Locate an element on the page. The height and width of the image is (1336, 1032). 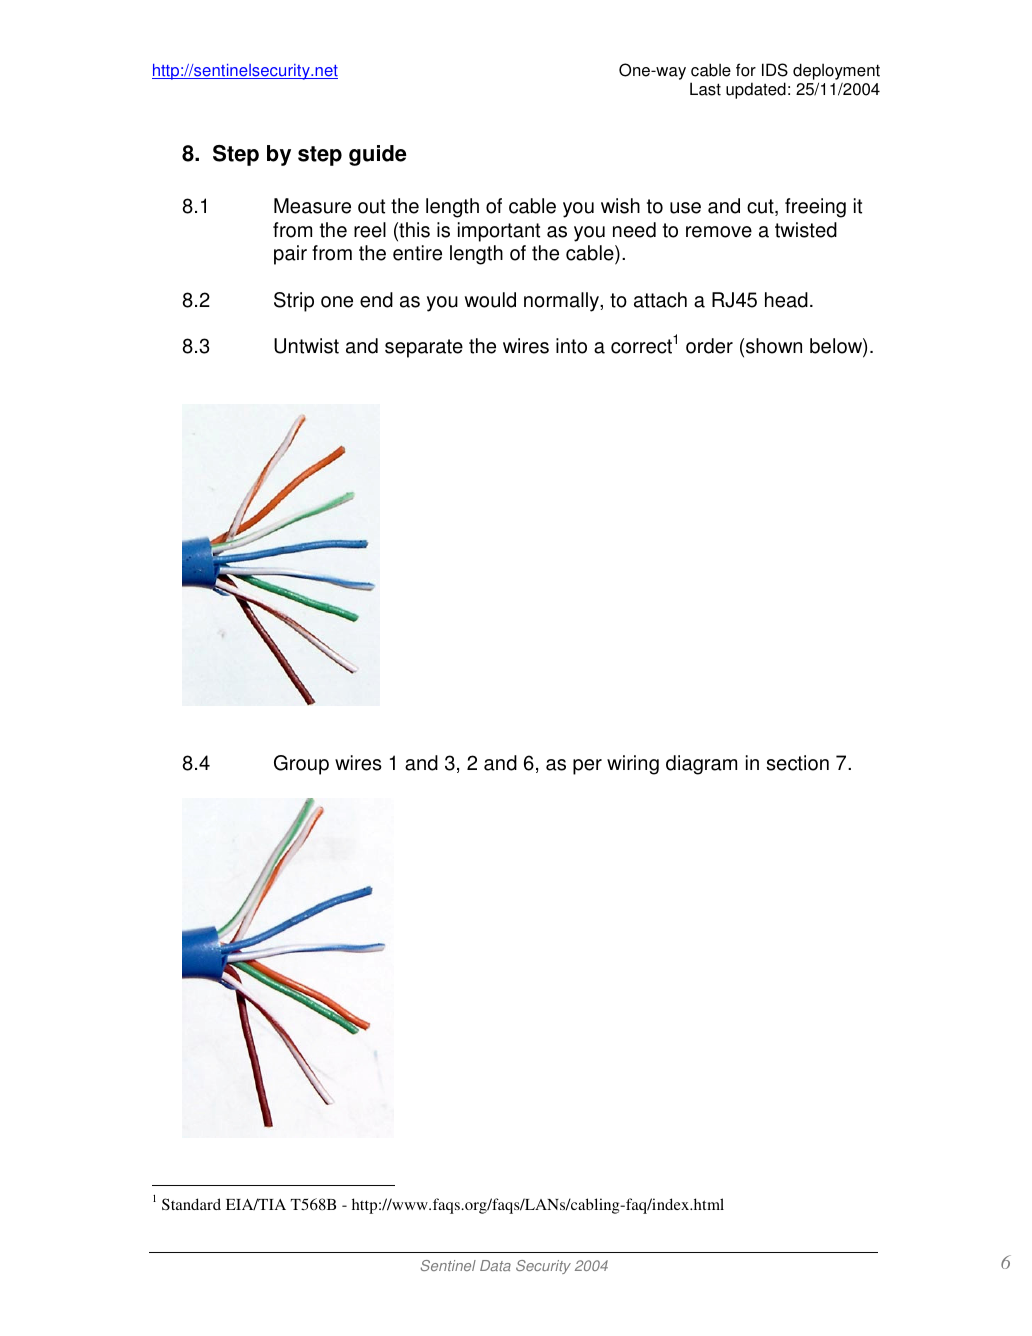
Group is located at coordinates (301, 765).
